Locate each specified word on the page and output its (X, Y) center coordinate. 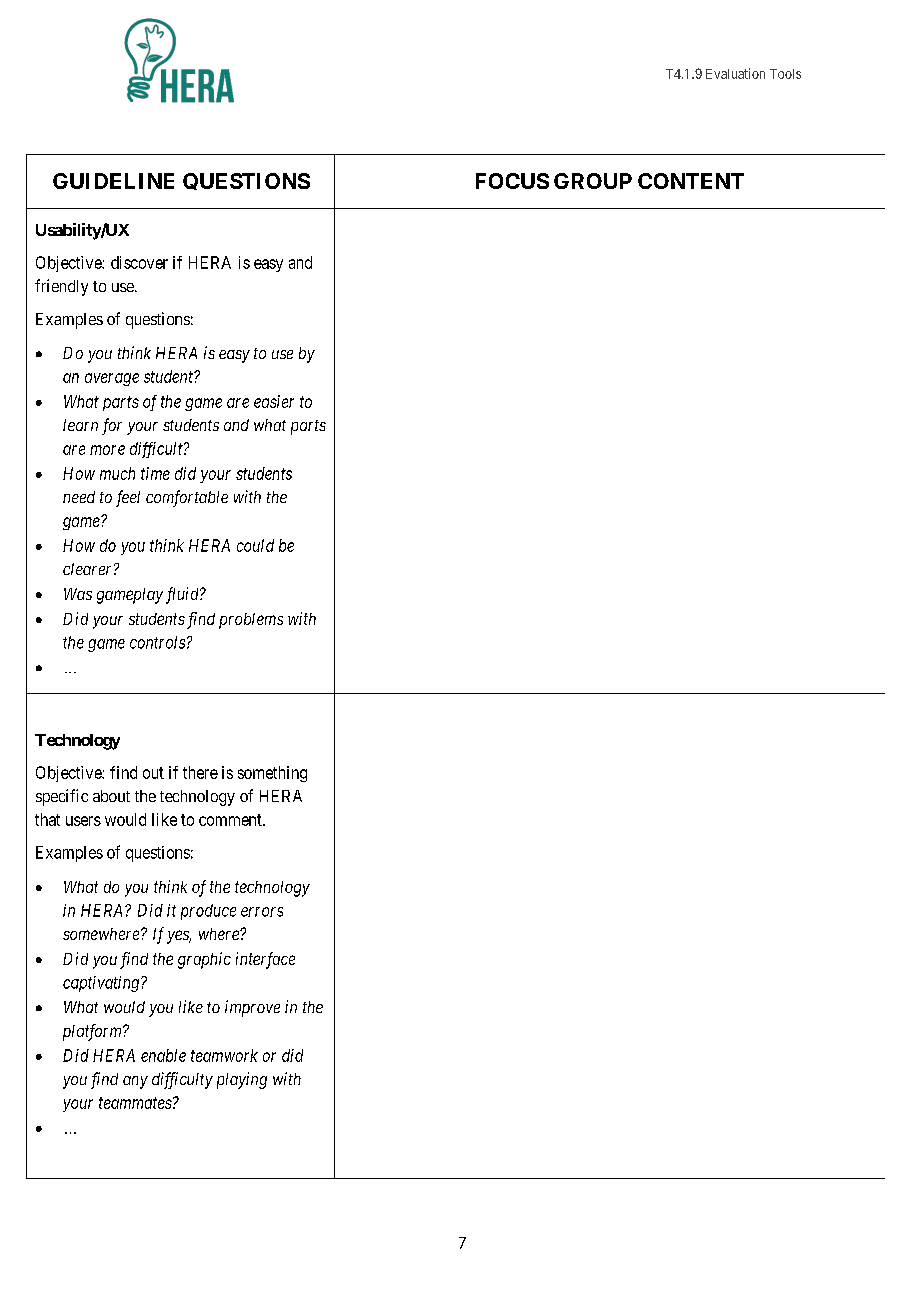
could (255, 545)
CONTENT (691, 181)
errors (262, 912)
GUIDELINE (113, 181)
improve (252, 1008)
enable (163, 1055)
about (111, 796)
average (112, 379)
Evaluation (735, 73)
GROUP (593, 181)
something (272, 774)
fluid (183, 595)
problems (251, 621)
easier (274, 401)
